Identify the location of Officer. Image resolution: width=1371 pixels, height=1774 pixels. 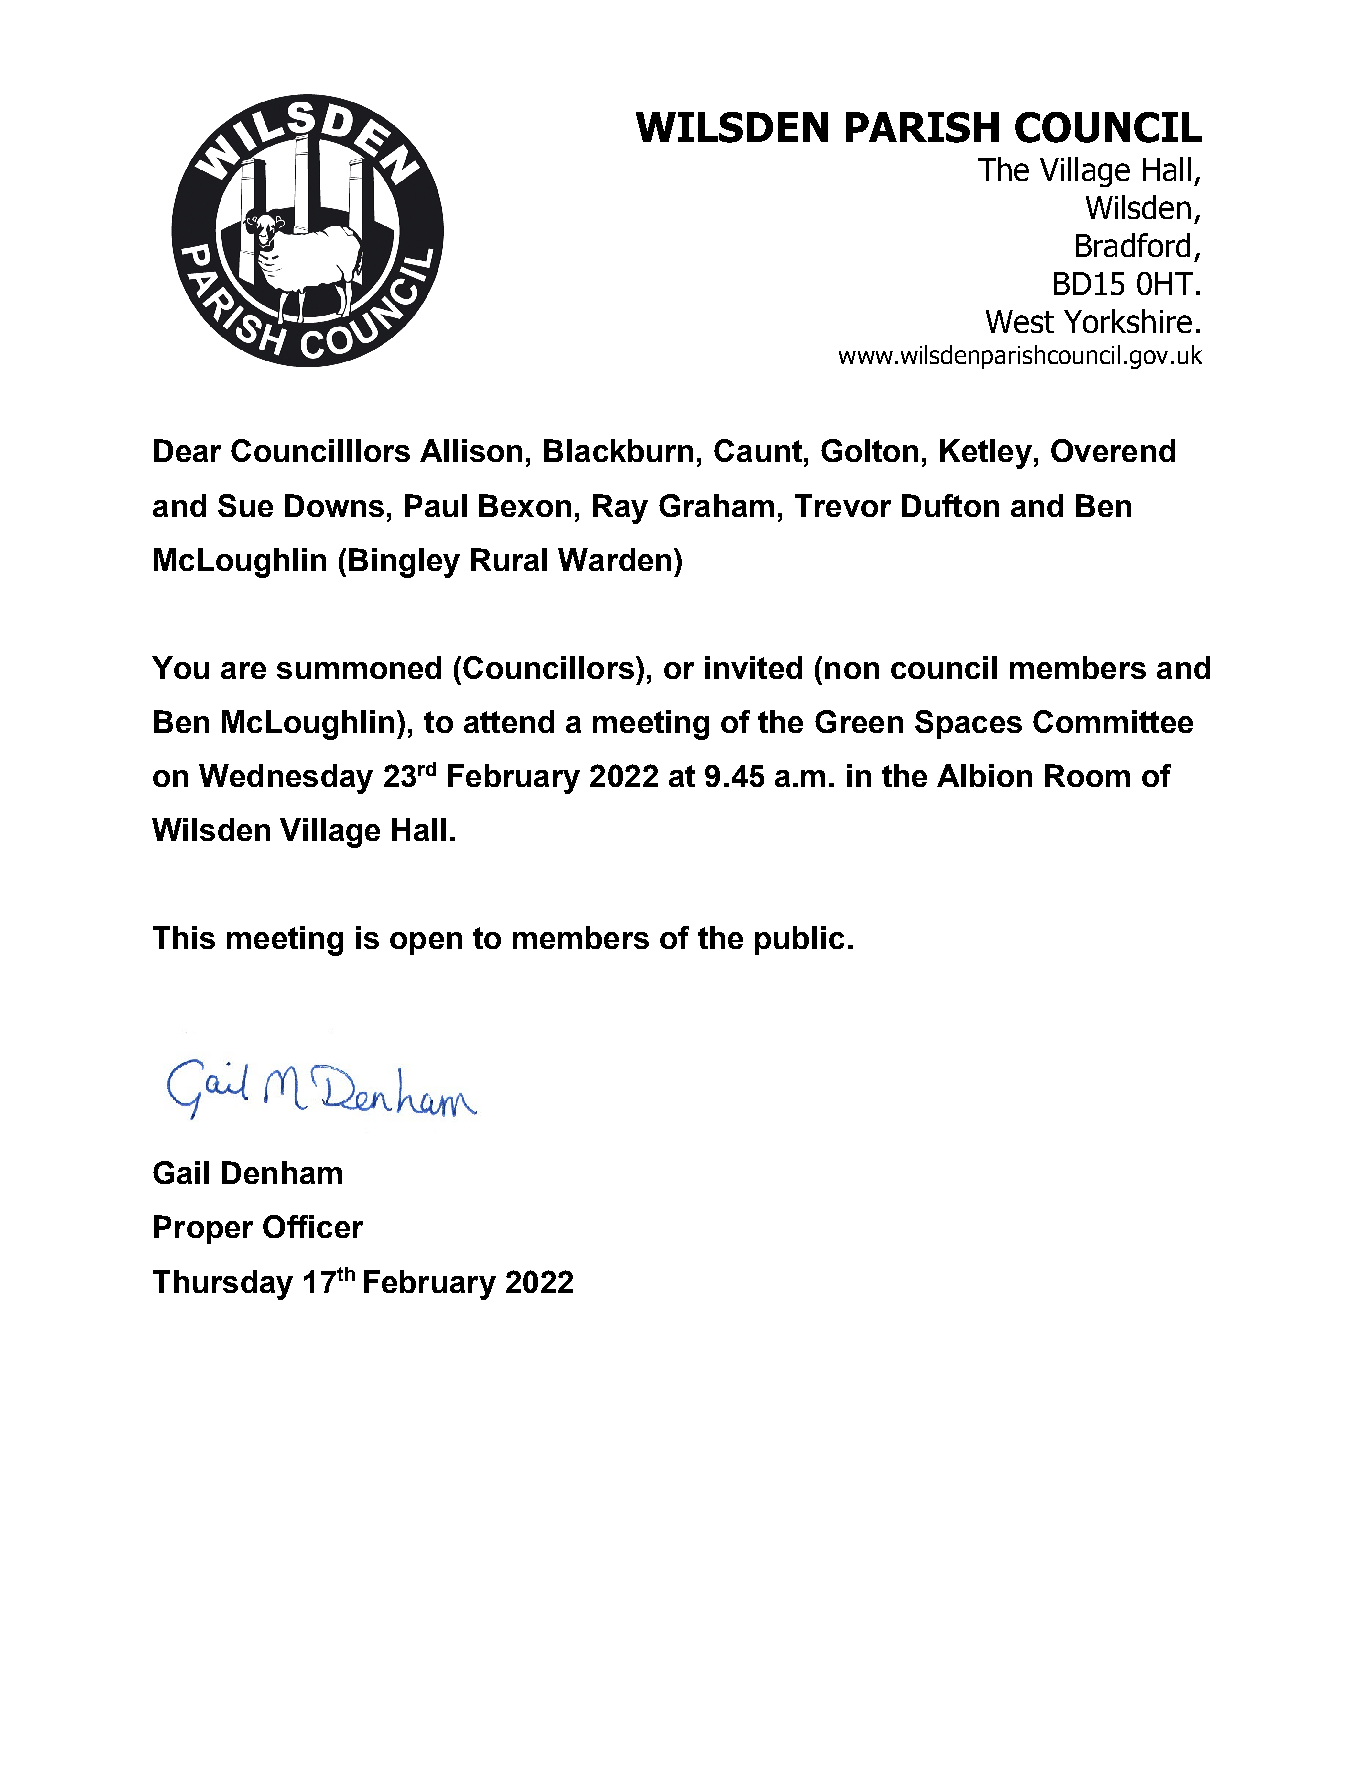
(313, 1226).
